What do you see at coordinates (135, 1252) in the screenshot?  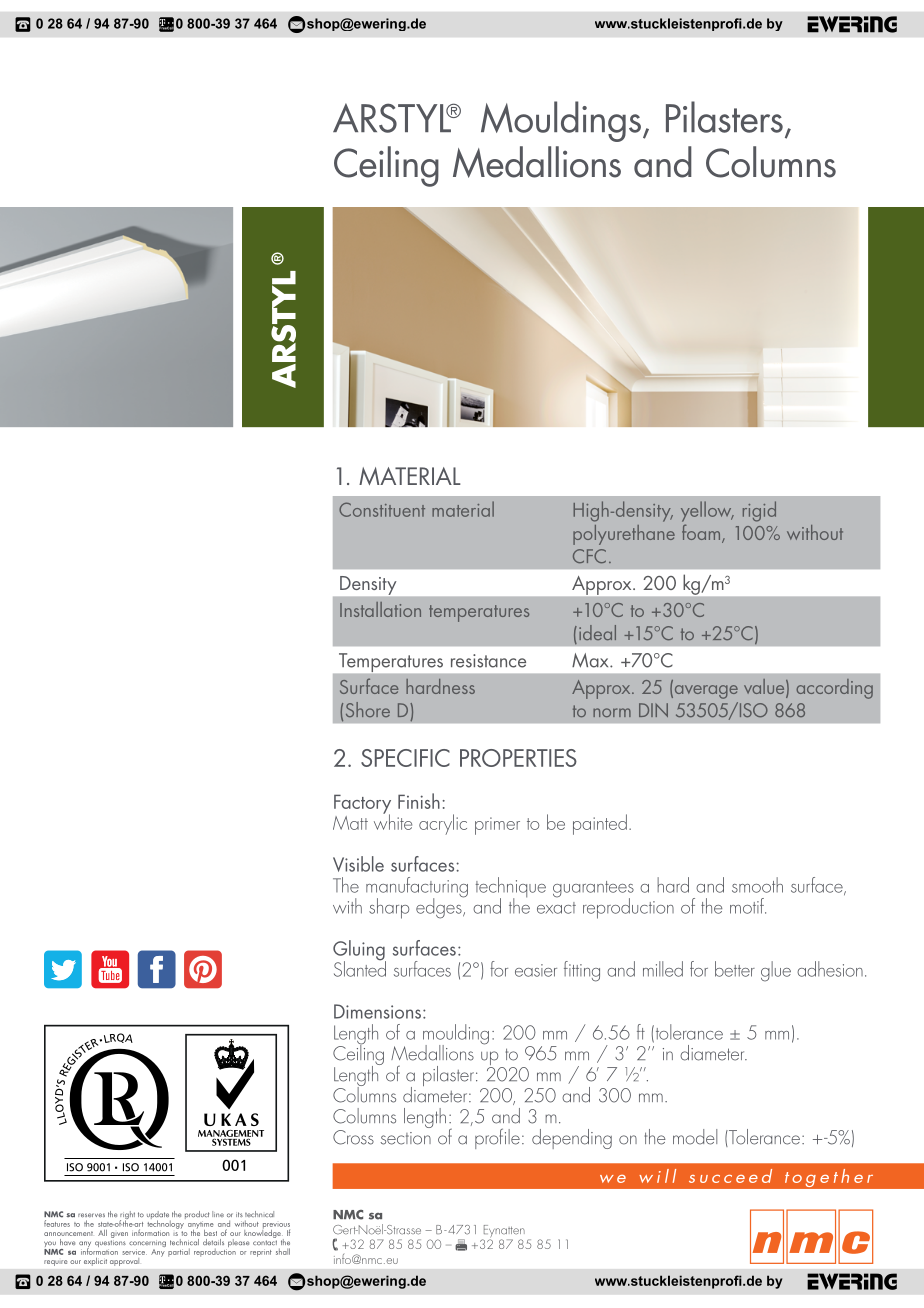 I see `service` at bounding box center [135, 1252].
